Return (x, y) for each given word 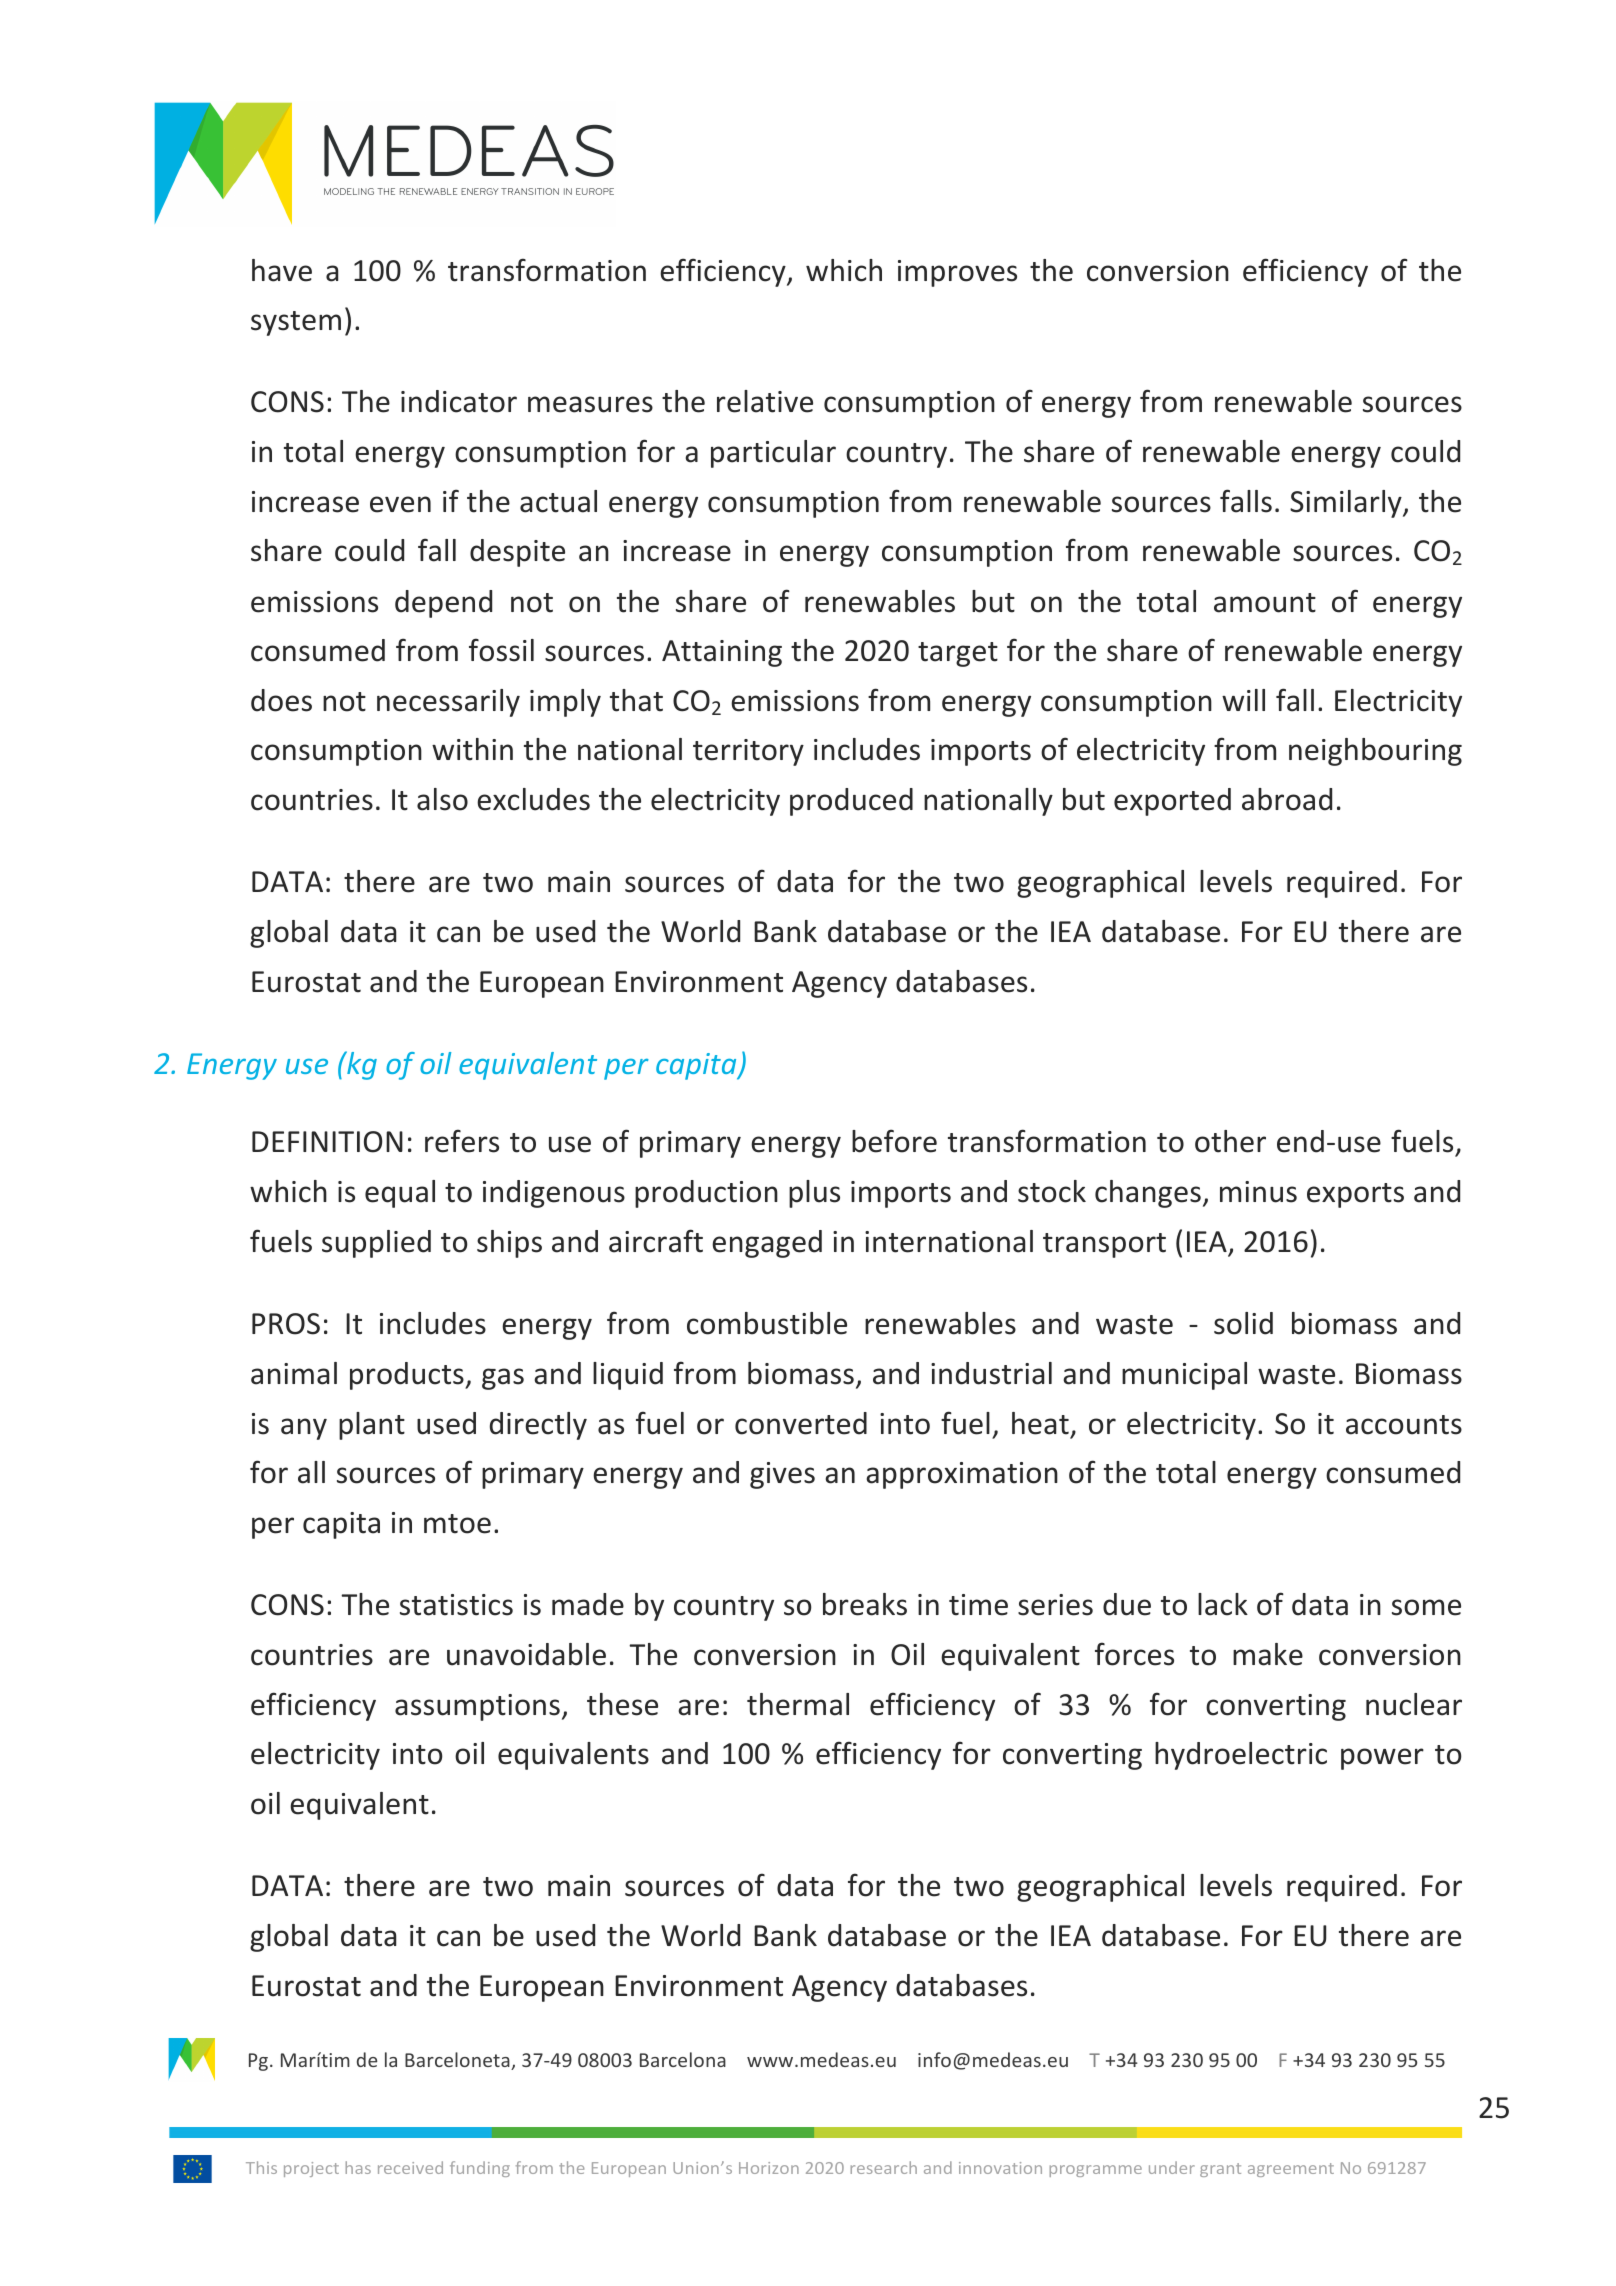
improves (957, 273)
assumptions (477, 1707)
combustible (767, 1323)
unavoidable (526, 1654)
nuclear (1414, 1704)
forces (1134, 1654)
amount (1265, 603)
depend (443, 604)
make (1268, 1654)
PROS (286, 1324)
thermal (798, 1704)
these (622, 1704)
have (282, 270)
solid (1243, 1323)
